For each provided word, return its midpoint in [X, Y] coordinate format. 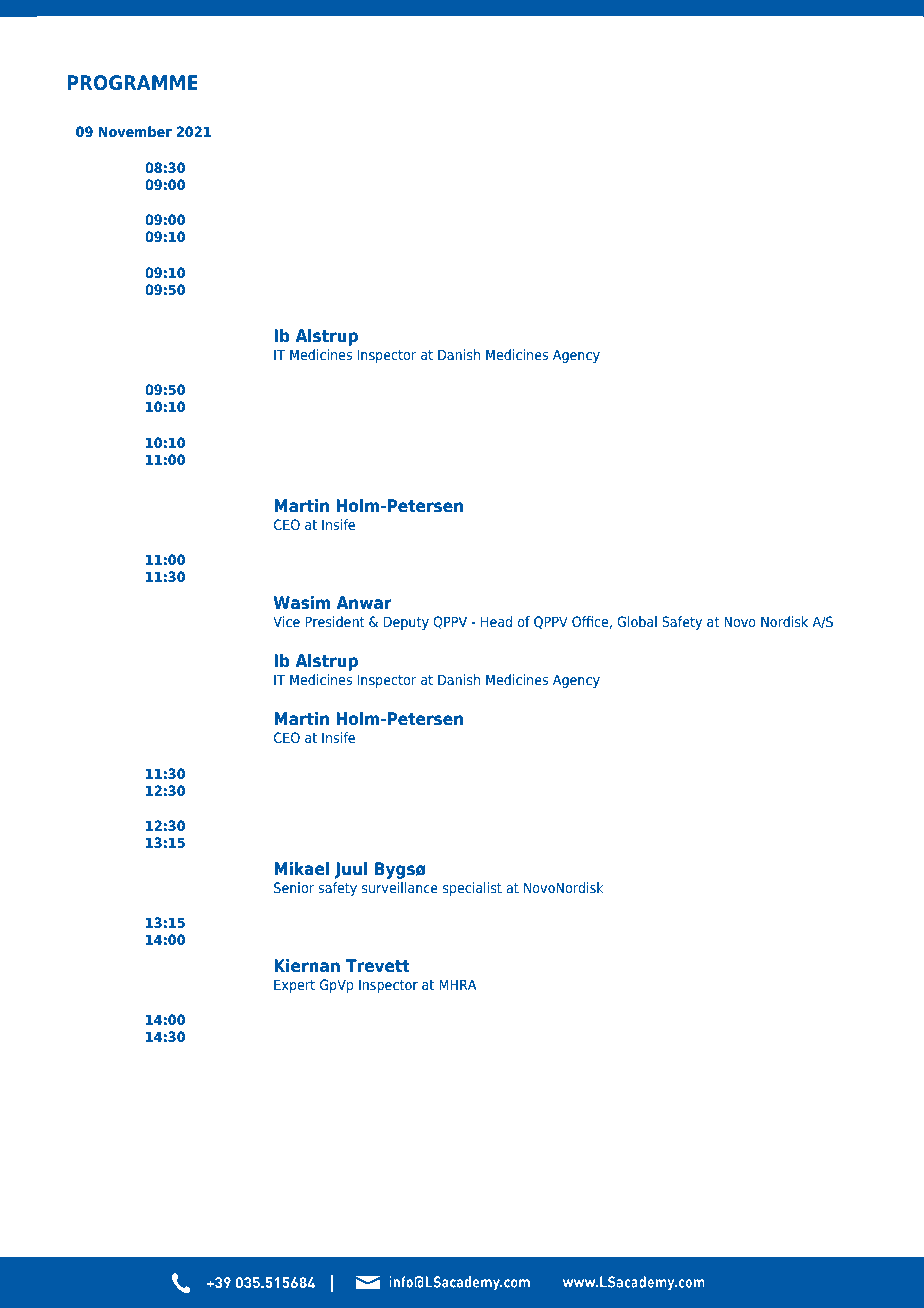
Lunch [299, 774]
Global [637, 621]
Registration [327, 170]
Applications [664, 276]
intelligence [744, 446]
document [772, 827]
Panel [297, 561]
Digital [302, 446]
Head [496, 621]
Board [528, 221]
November [135, 131]
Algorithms [428, 276]
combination [498, 827]
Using [298, 276]
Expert [294, 986]
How [515, 445]
